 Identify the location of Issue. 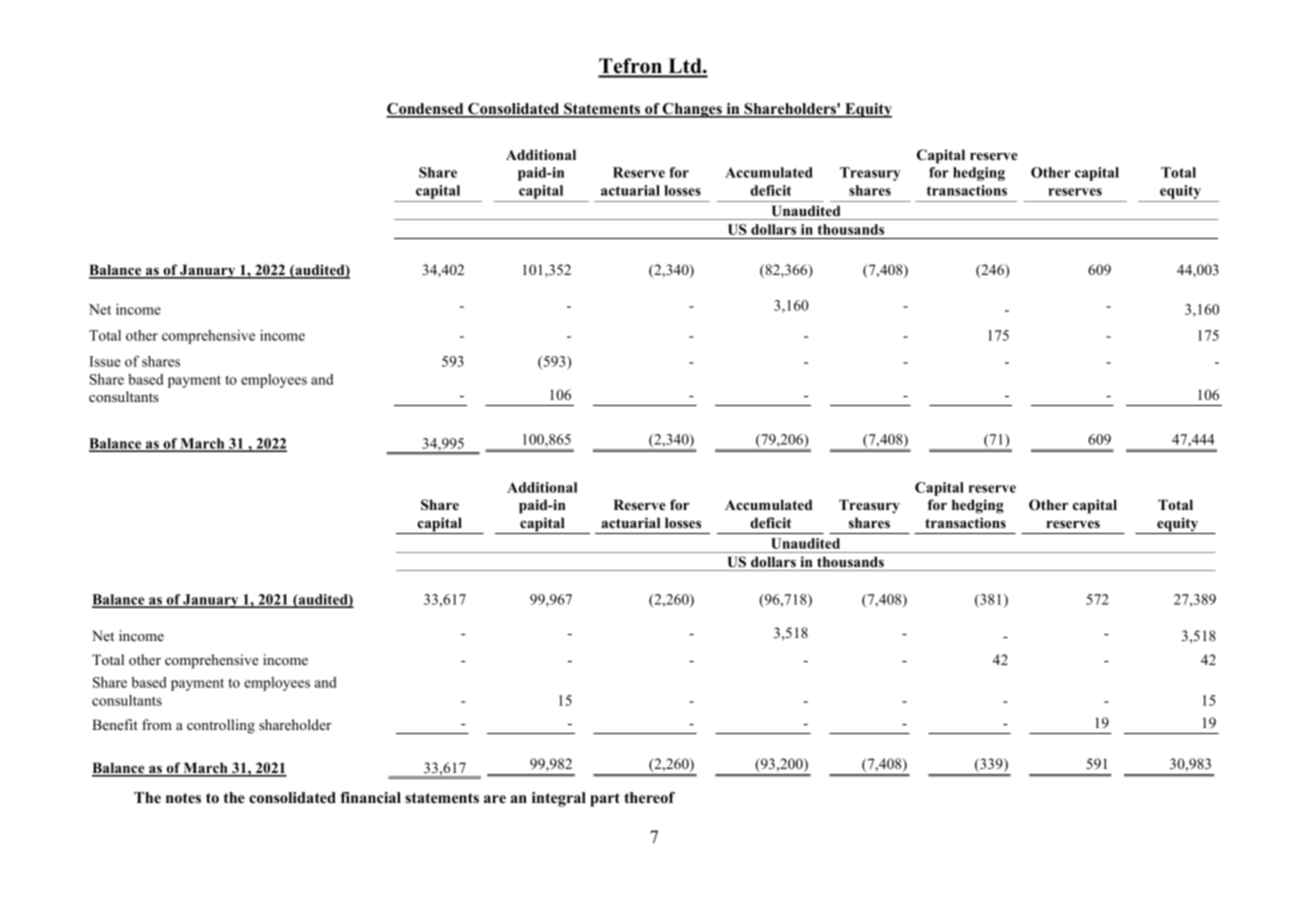
(105, 361).
